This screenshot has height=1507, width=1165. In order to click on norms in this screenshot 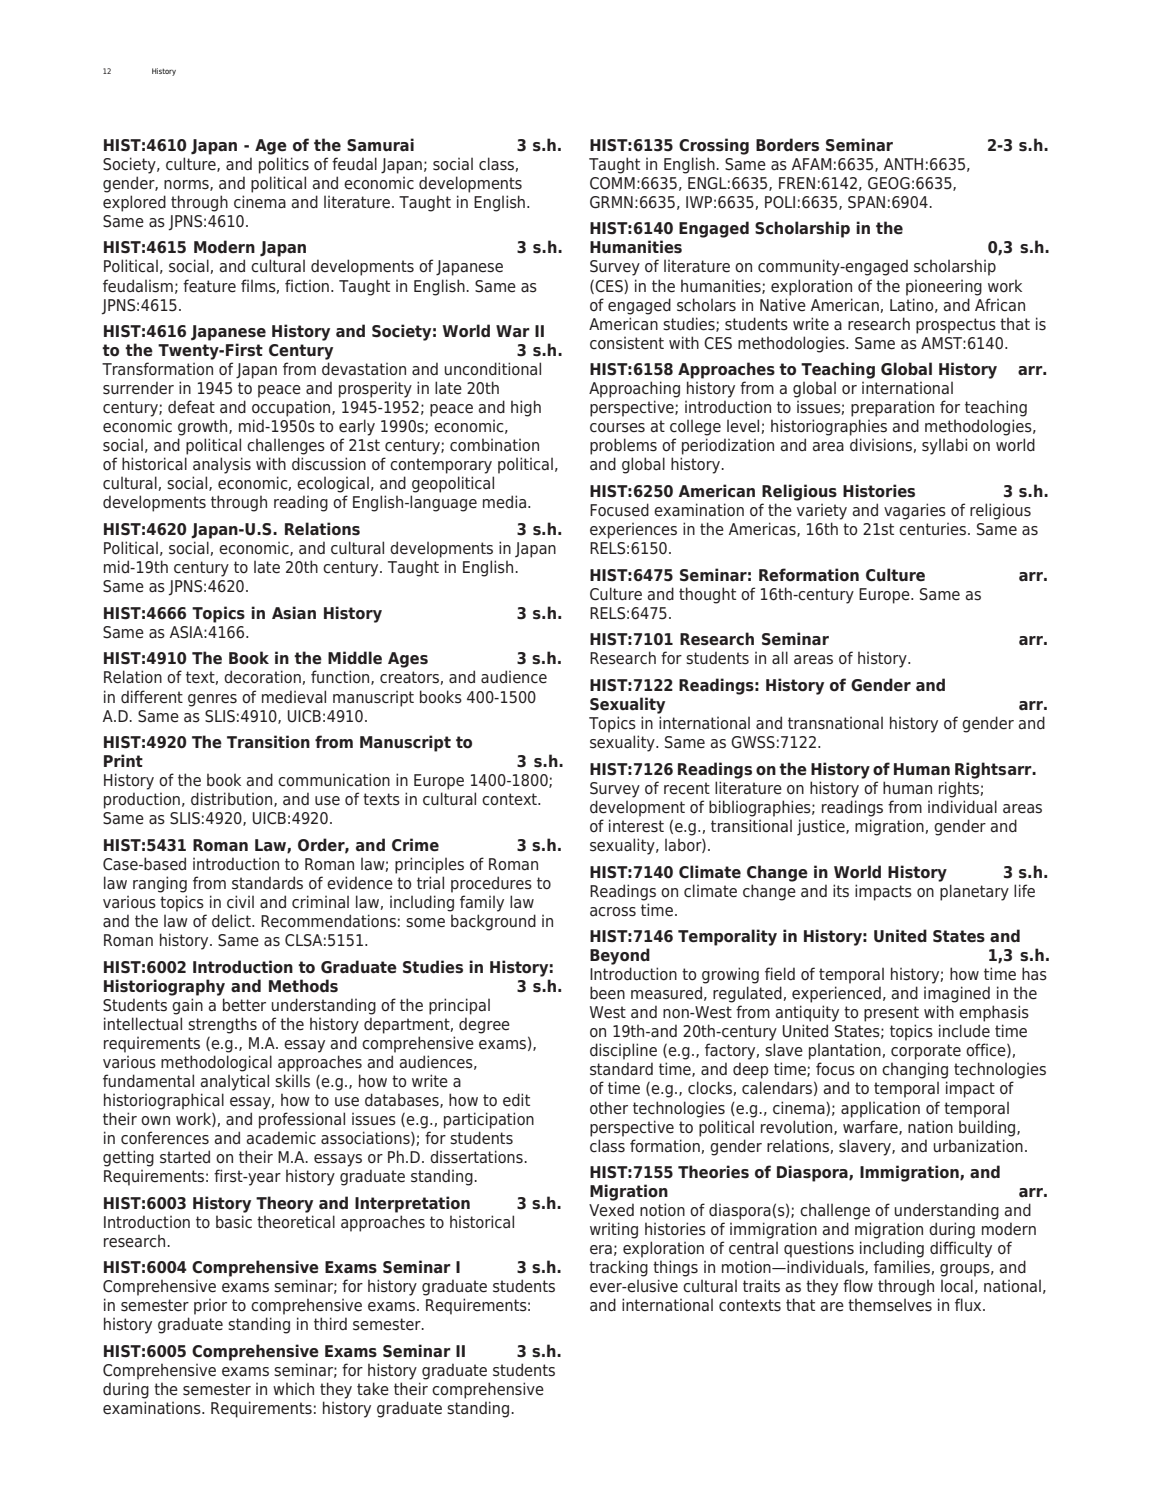, I will do `click(187, 185)`.
